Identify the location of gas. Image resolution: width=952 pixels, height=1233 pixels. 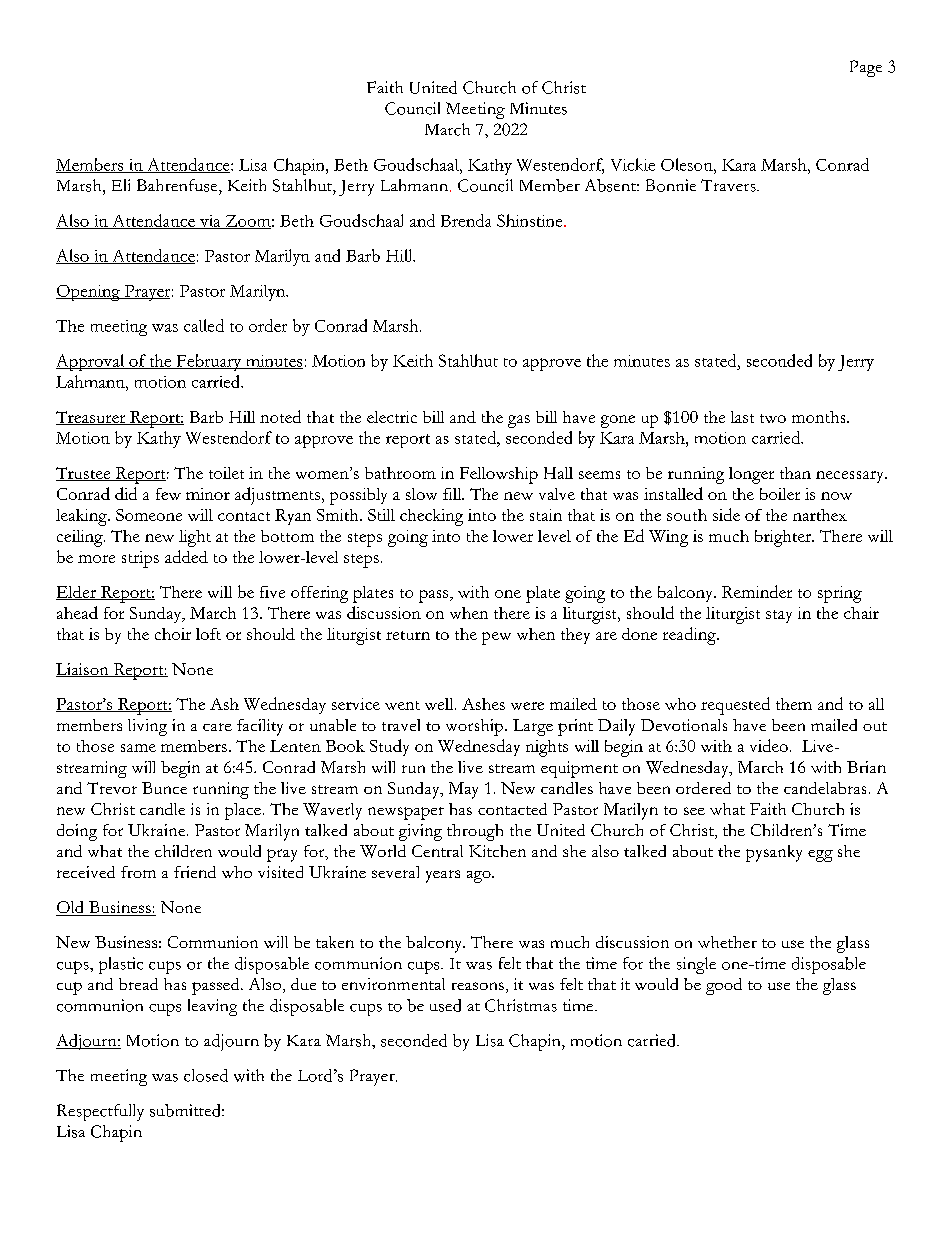
(519, 421).
